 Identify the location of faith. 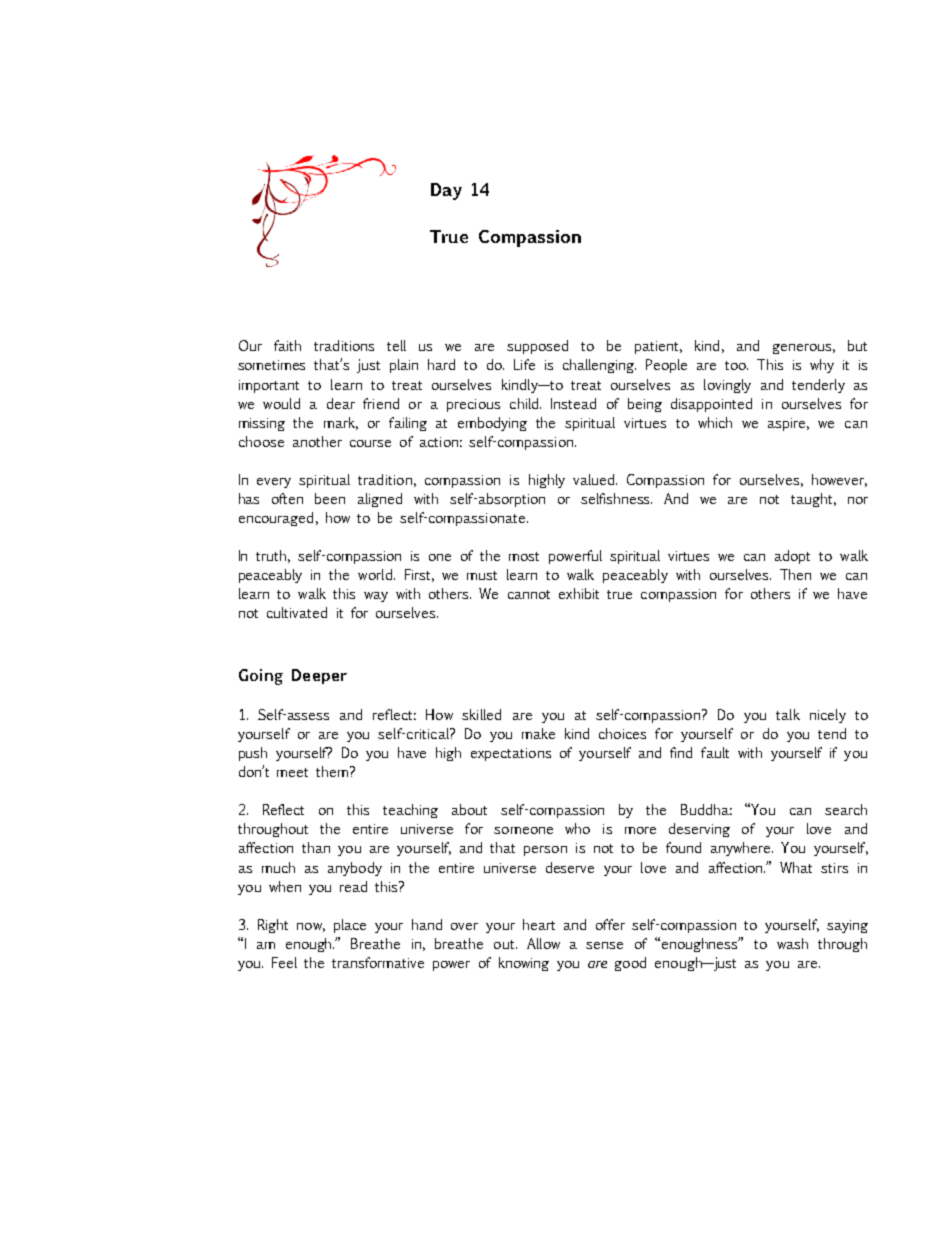
(287, 345).
